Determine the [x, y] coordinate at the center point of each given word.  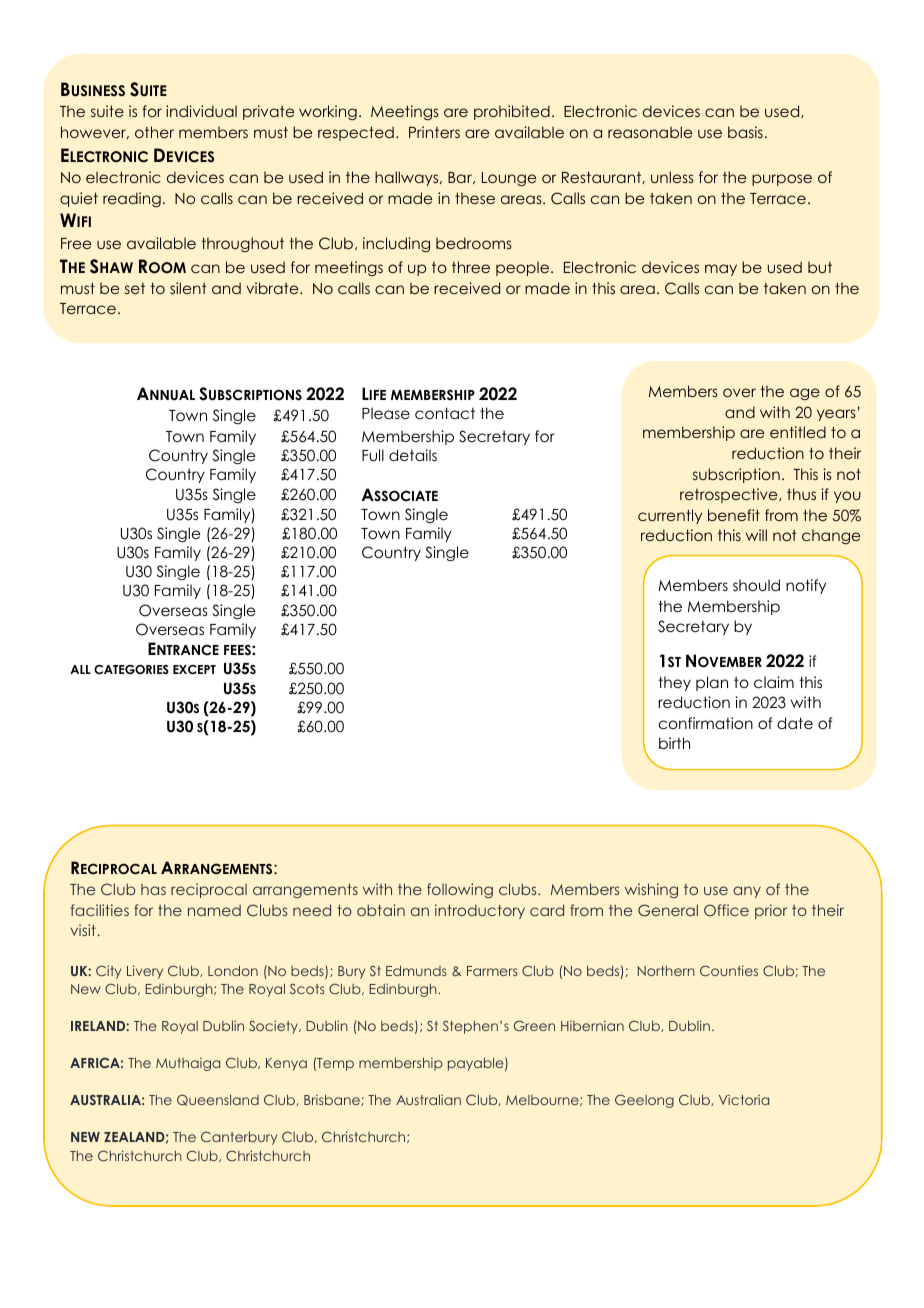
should [756, 585]
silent [188, 288]
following [460, 890]
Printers [434, 132]
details [413, 455]
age [805, 394]
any [747, 892]
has [153, 889]
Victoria [744, 1099]
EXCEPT [194, 670]
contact [445, 413]
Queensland [218, 1100]
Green [534, 1025]
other [154, 132]
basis [745, 132]
